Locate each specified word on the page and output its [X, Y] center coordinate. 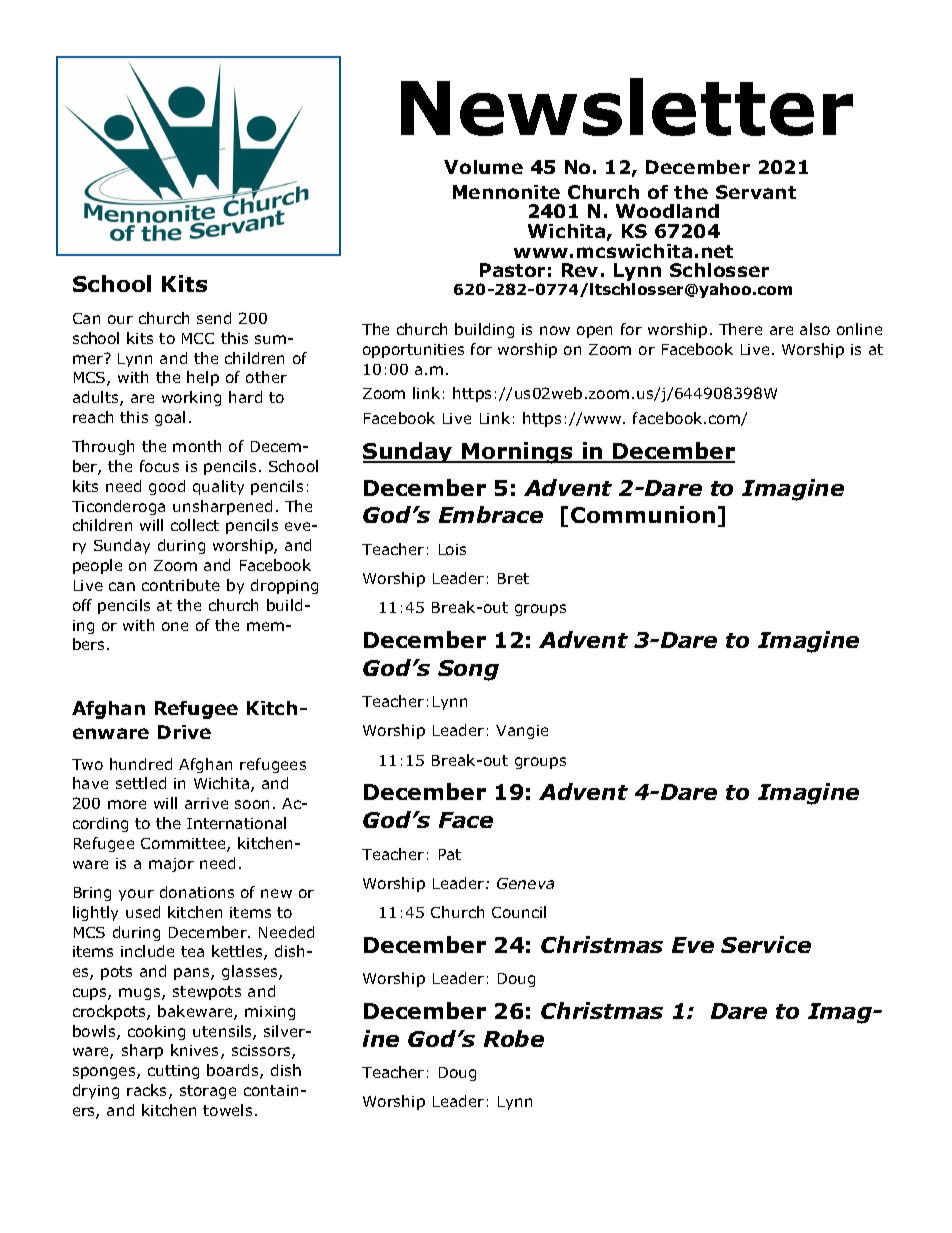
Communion [643, 514]
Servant [756, 192]
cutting [173, 1072]
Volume [483, 167]
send [214, 318]
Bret [513, 578]
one [175, 626]
